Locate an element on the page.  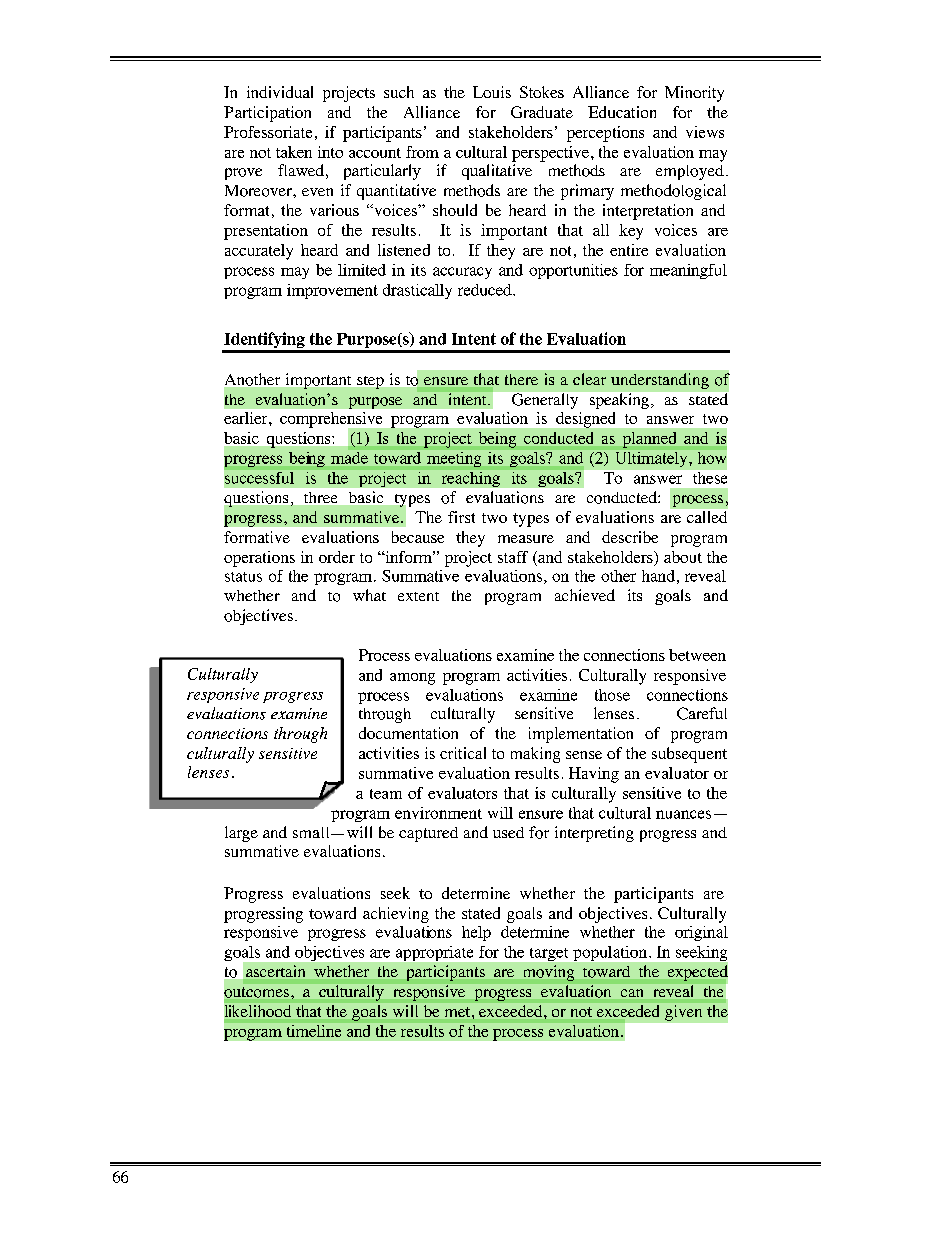
Education is located at coordinates (622, 112).
